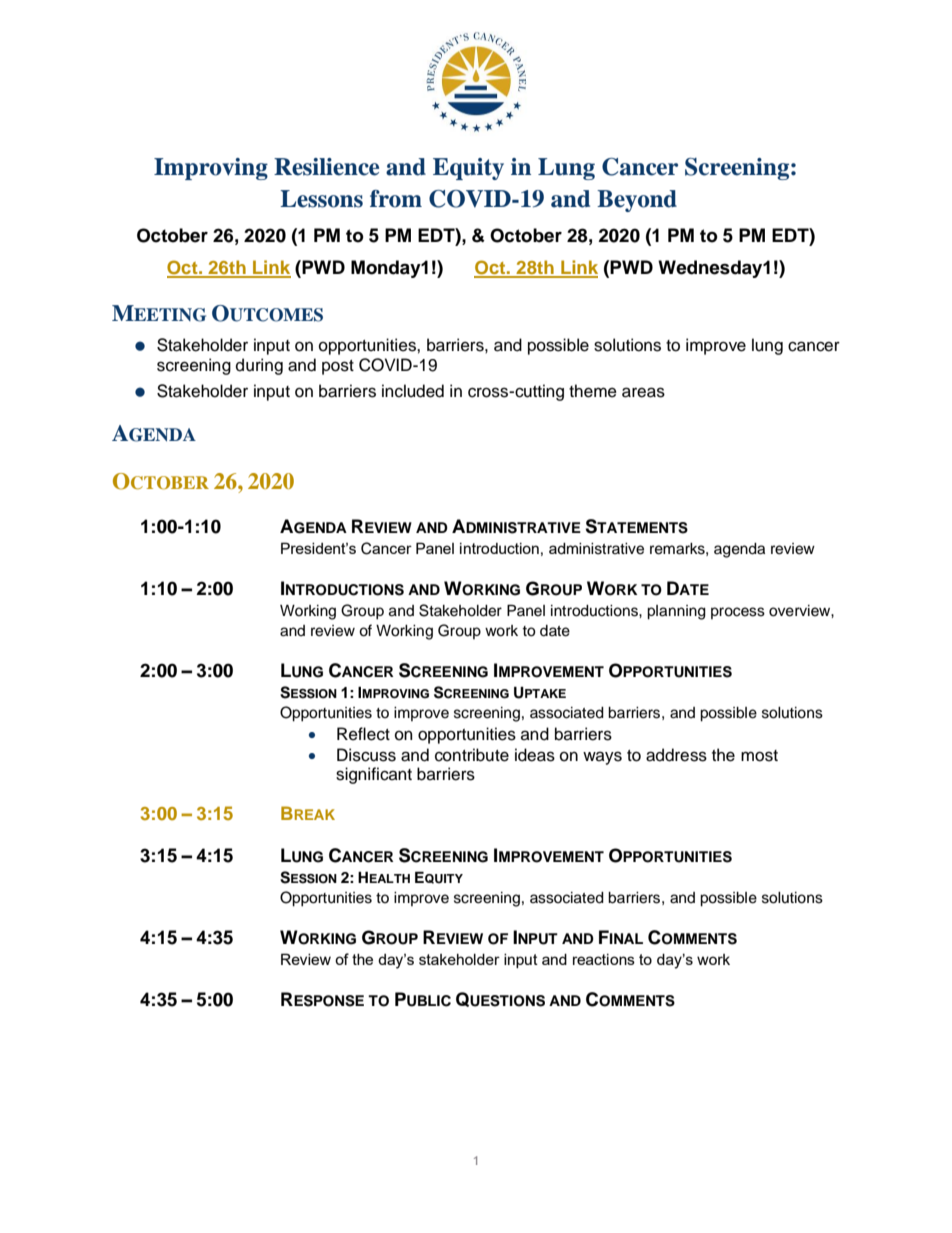 The height and width of the document is (1233, 952). I want to click on from, so click(396, 199).
